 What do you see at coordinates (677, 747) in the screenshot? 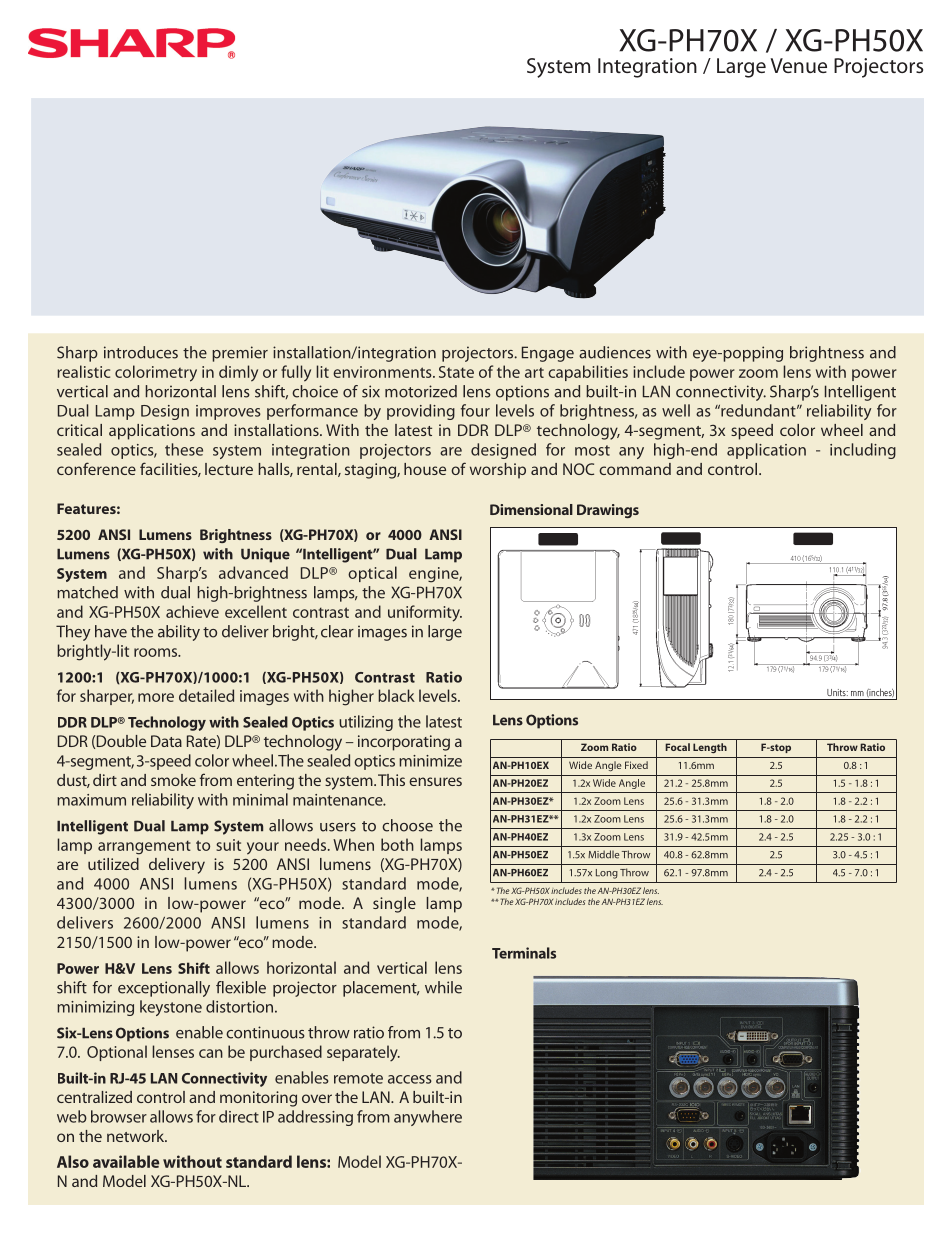
I see `Focal` at bounding box center [677, 747].
